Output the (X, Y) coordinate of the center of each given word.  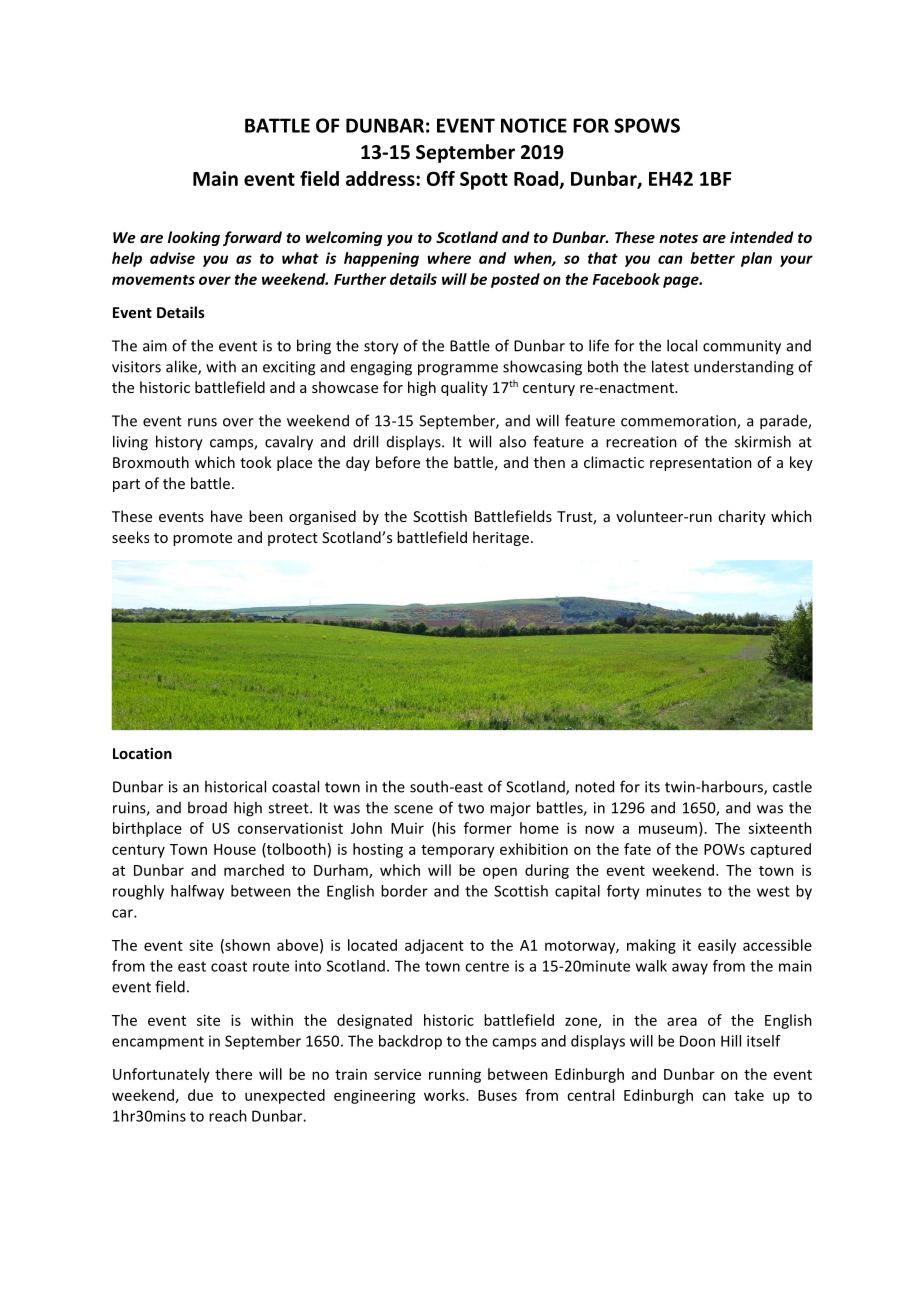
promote (202, 539)
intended (762, 237)
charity (742, 517)
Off (441, 178)
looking (194, 238)
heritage (501, 538)
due (200, 1095)
